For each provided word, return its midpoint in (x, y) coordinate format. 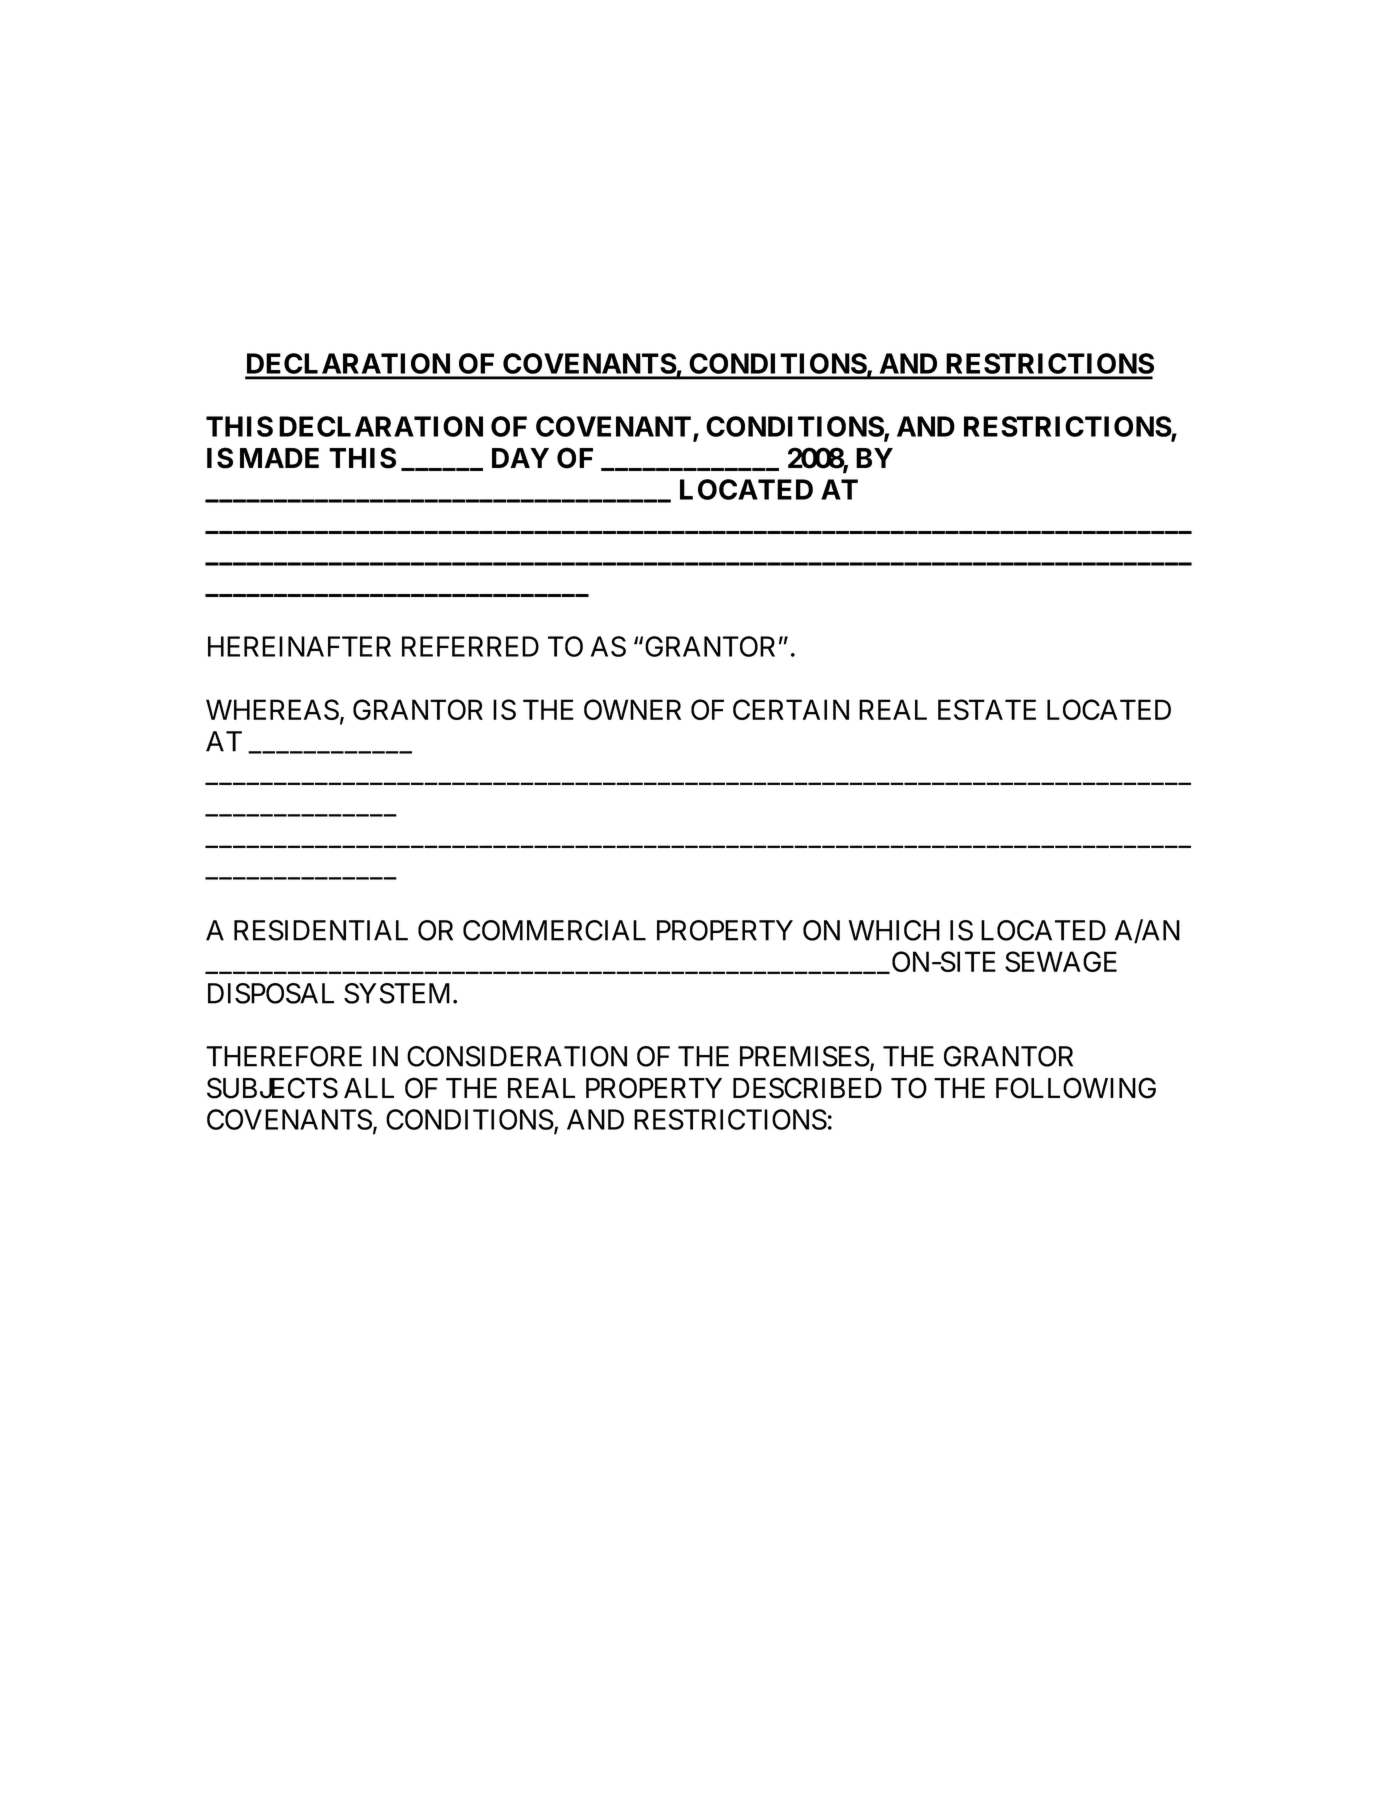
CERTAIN (791, 709)
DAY (520, 458)
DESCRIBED (807, 1088)
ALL (369, 1088)
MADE (279, 458)
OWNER (632, 709)
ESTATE (987, 709)
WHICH (894, 930)
